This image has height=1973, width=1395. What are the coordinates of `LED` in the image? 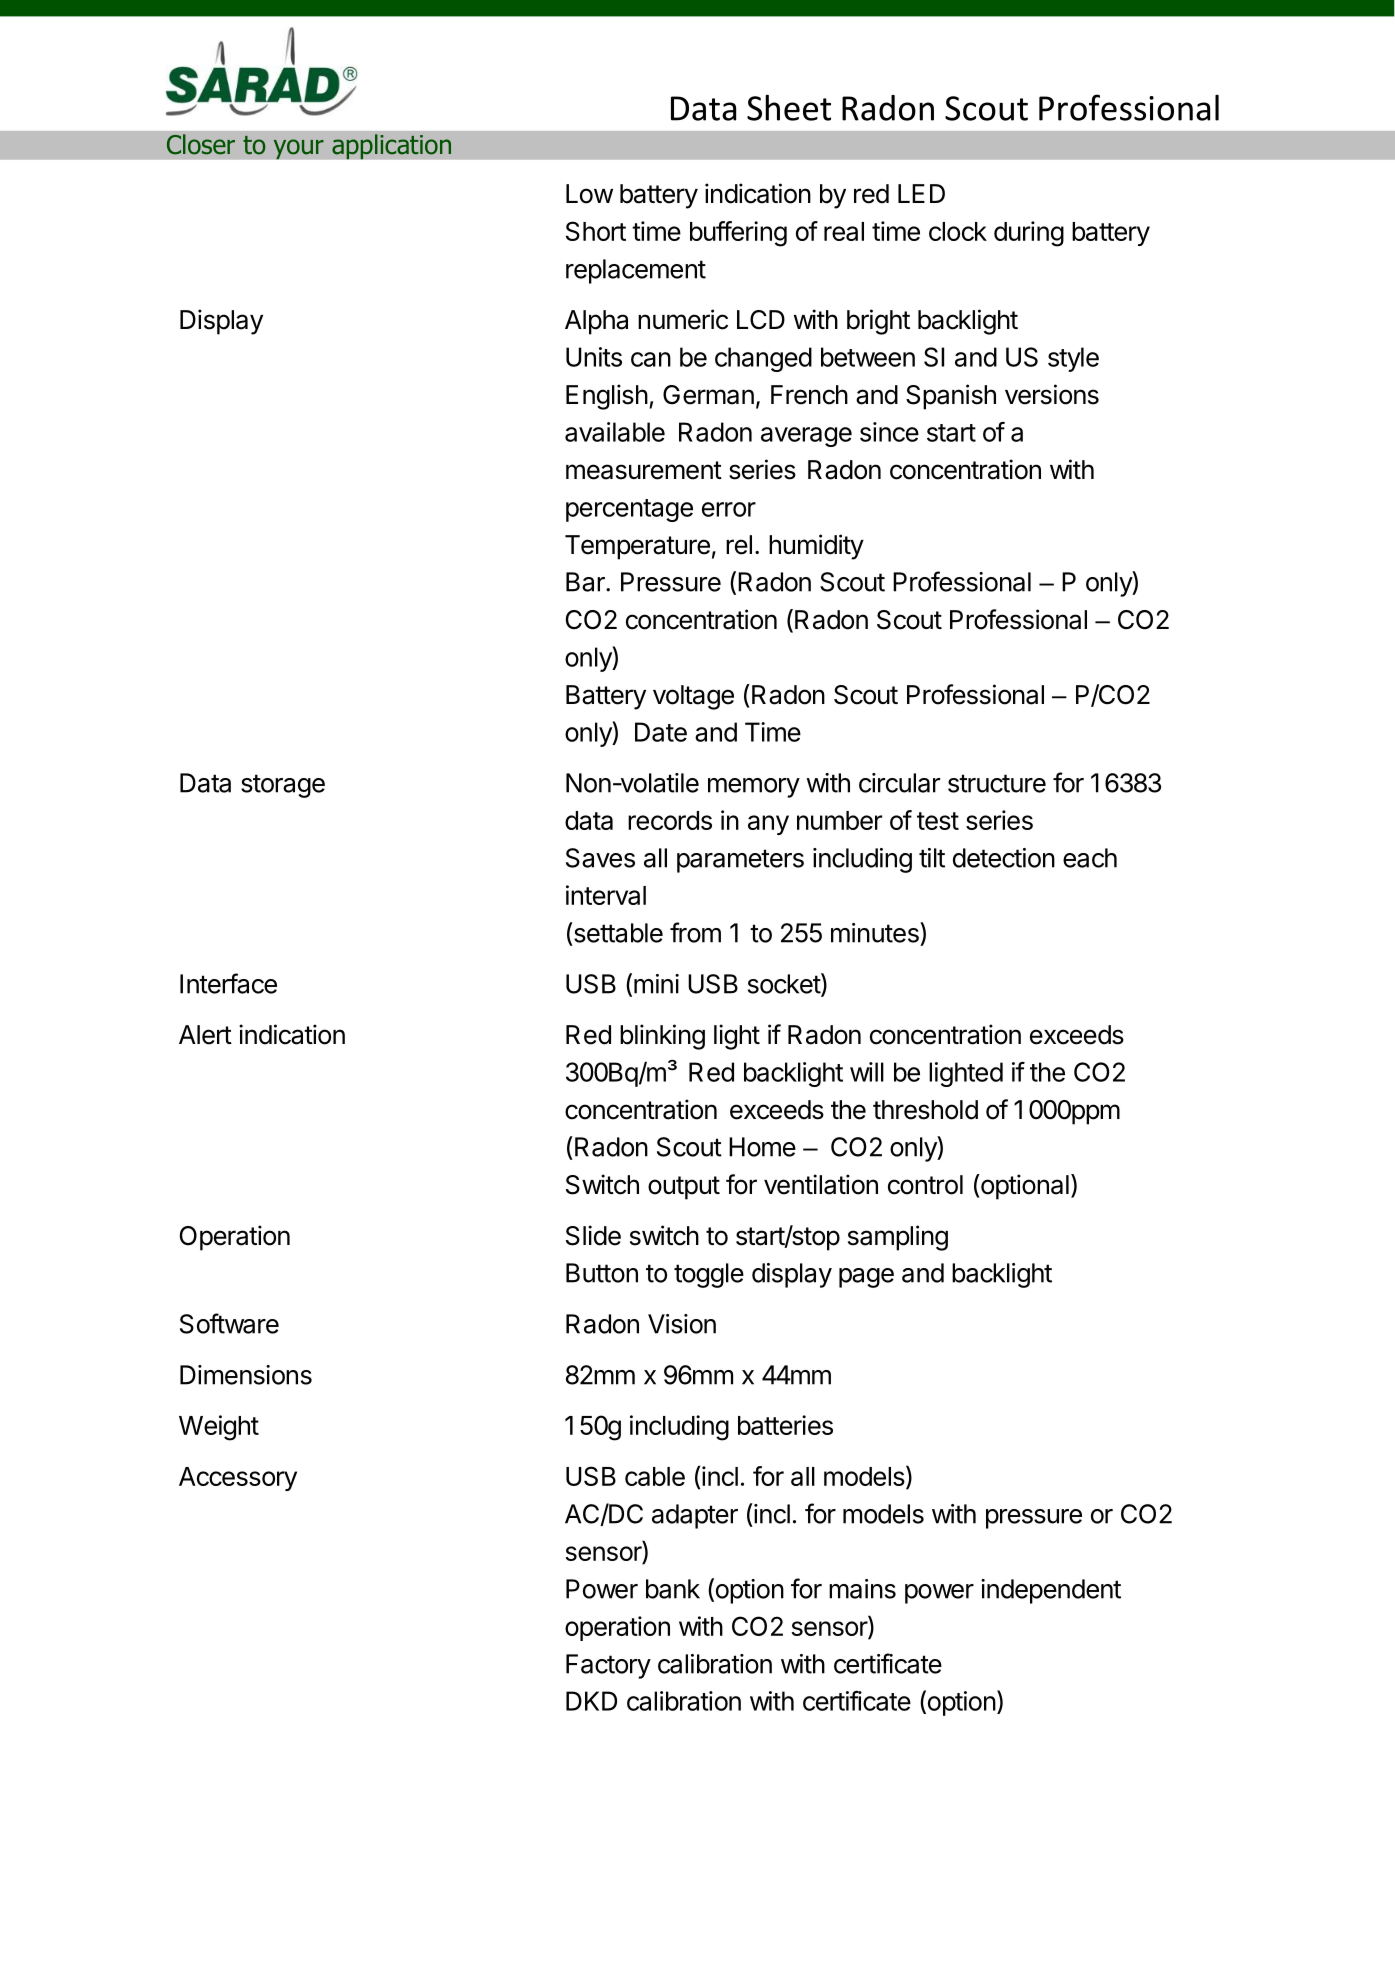 It's located at (921, 193).
